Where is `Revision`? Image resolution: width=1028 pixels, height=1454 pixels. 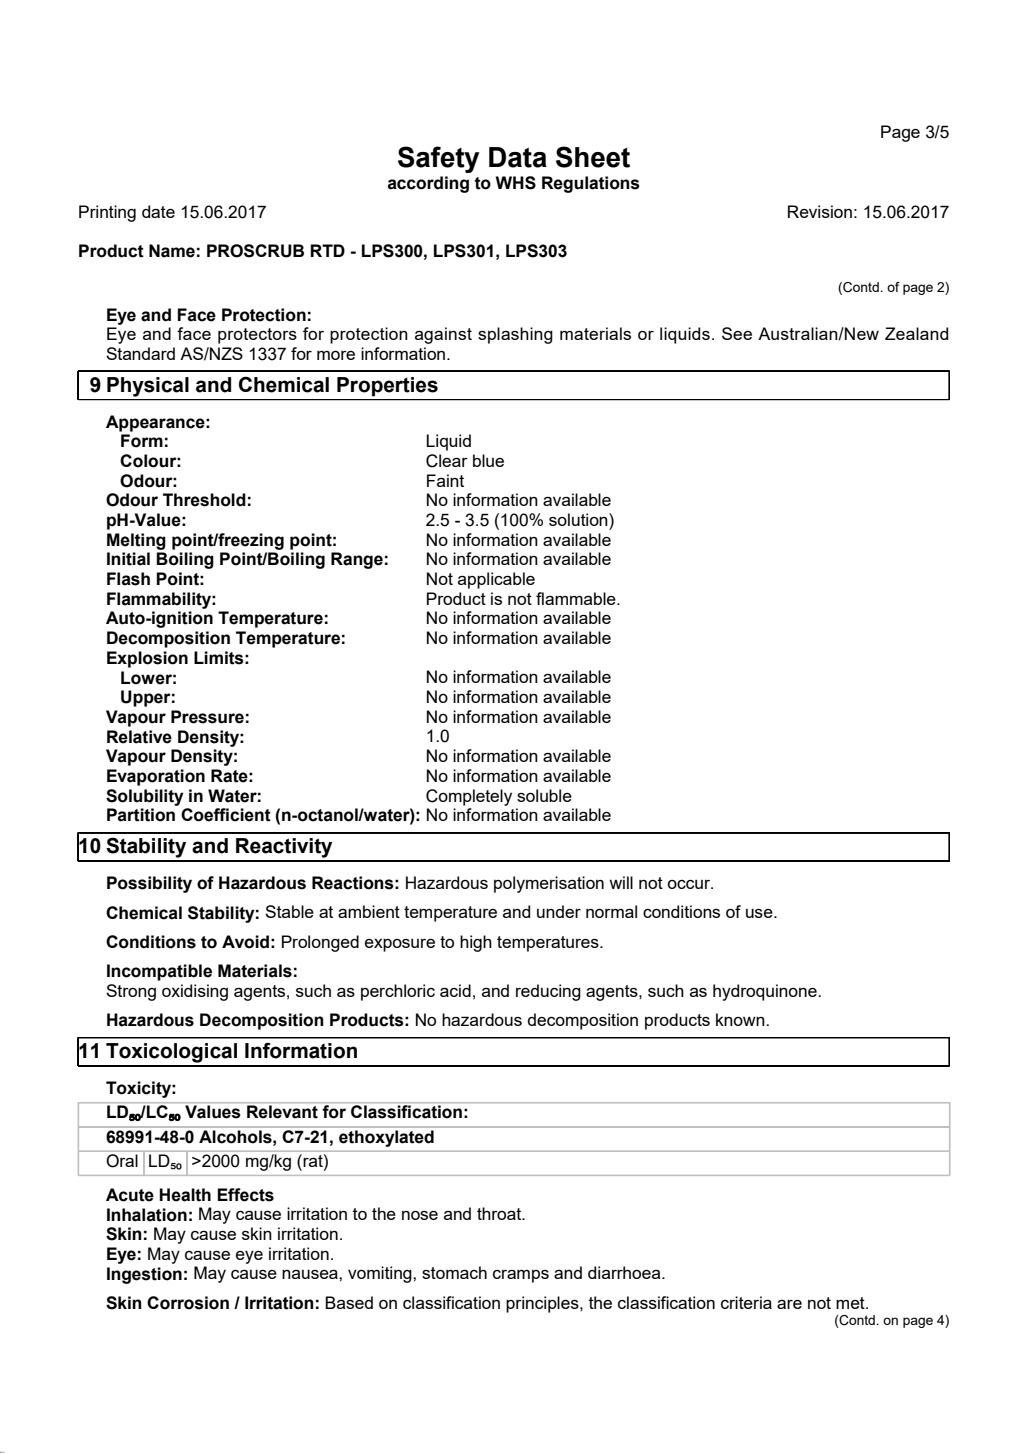
Revision is located at coordinates (820, 211).
